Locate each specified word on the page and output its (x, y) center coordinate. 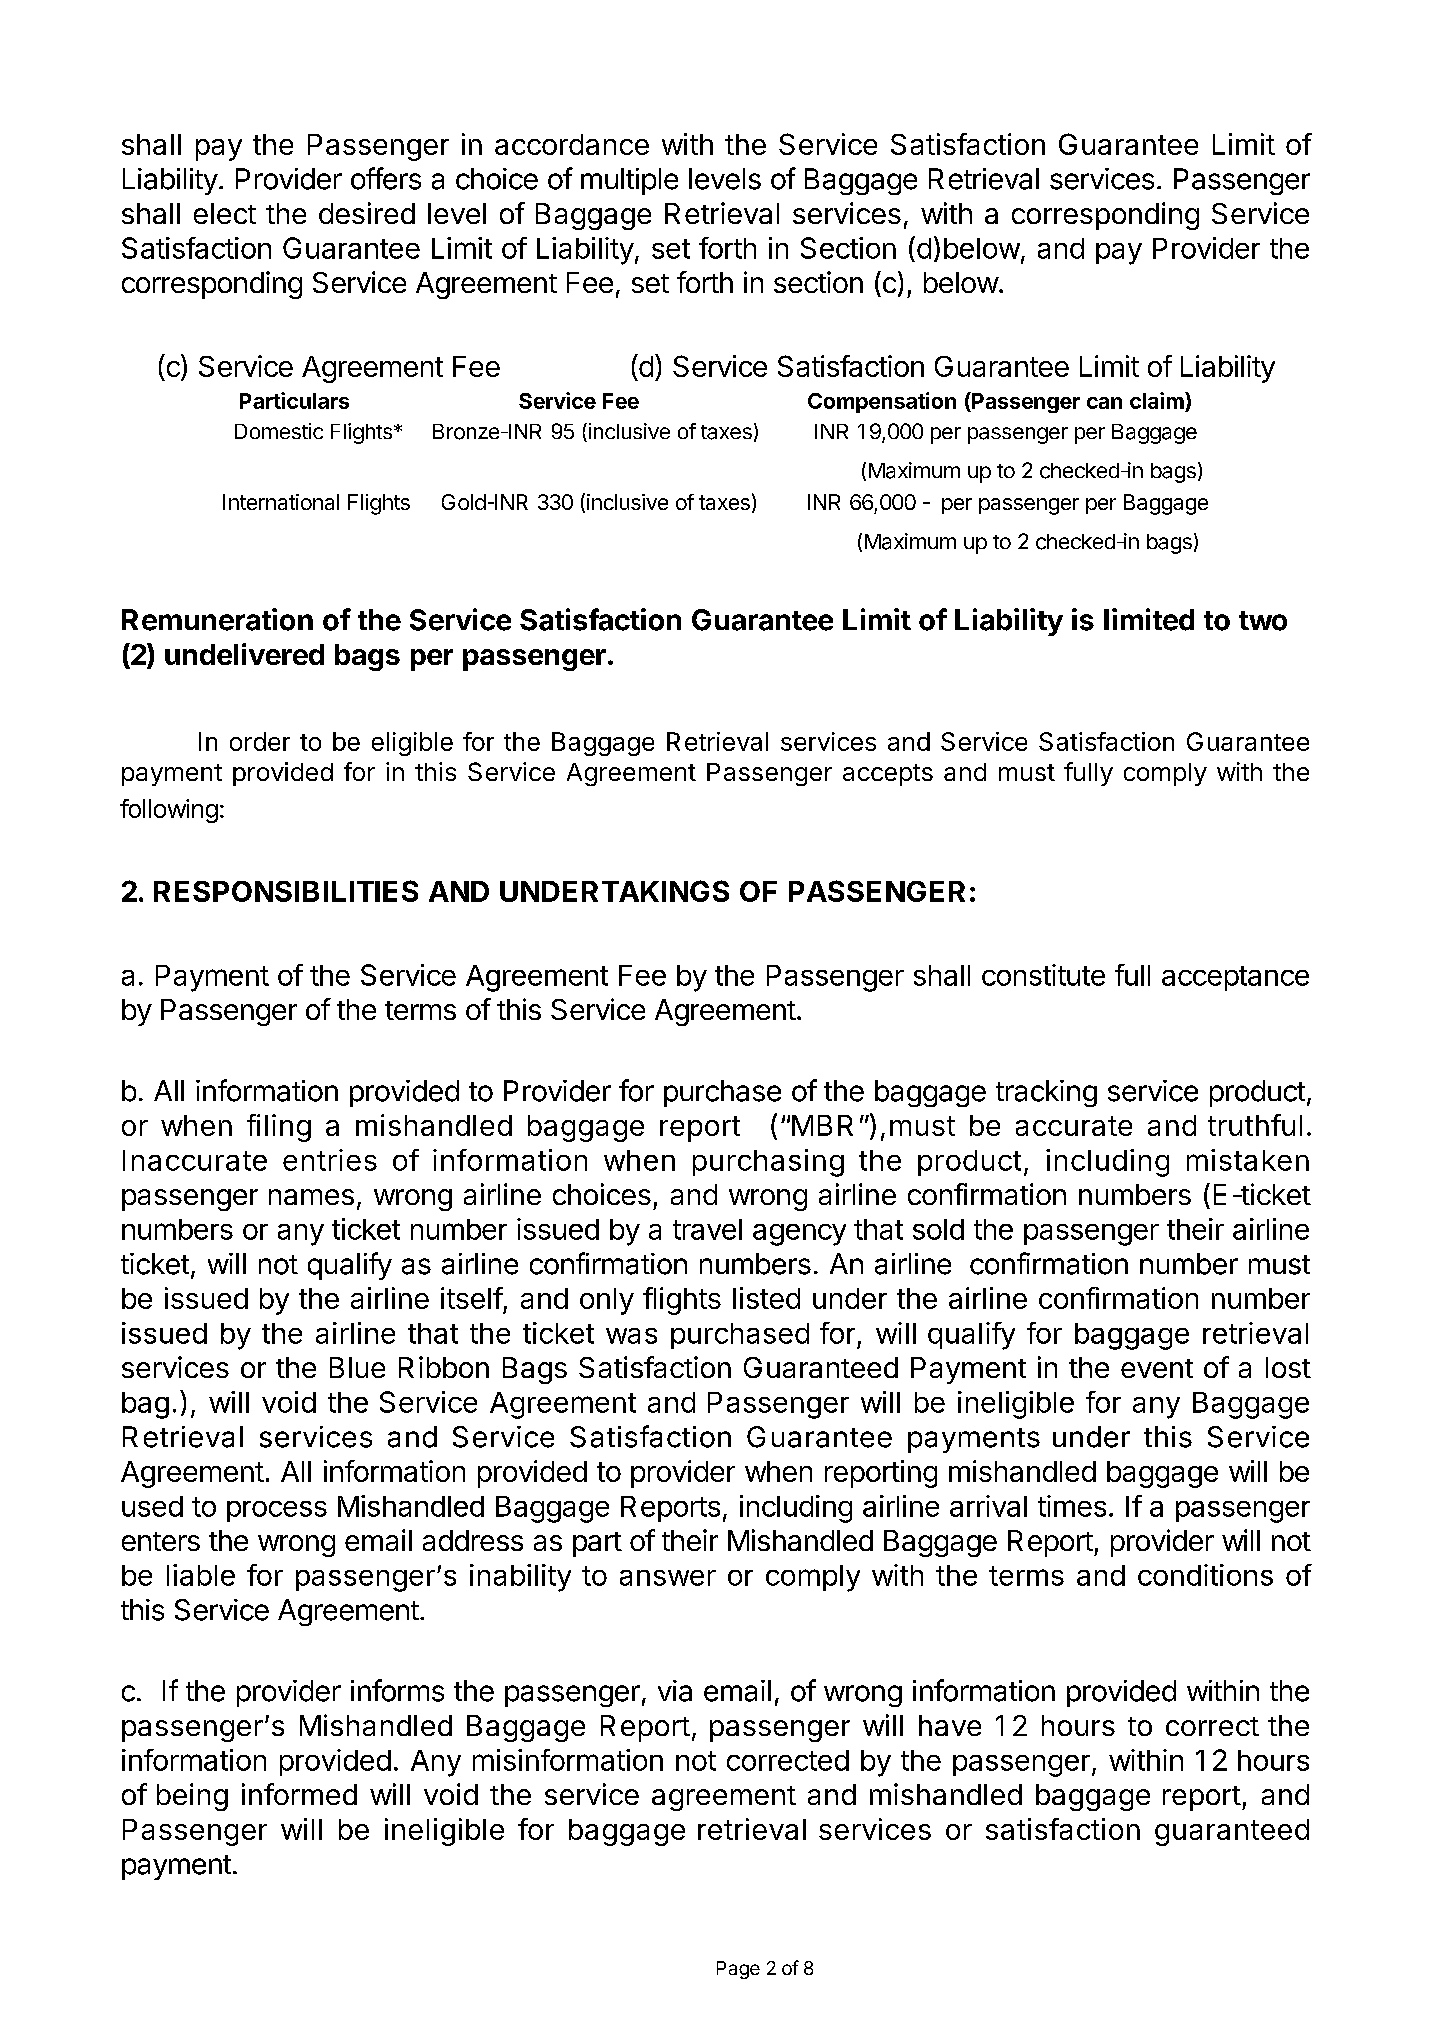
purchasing (768, 1163)
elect (225, 213)
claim (1158, 400)
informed (299, 1794)
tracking (1046, 1093)
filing (279, 1128)
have (950, 1725)
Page (738, 1970)
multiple (629, 181)
